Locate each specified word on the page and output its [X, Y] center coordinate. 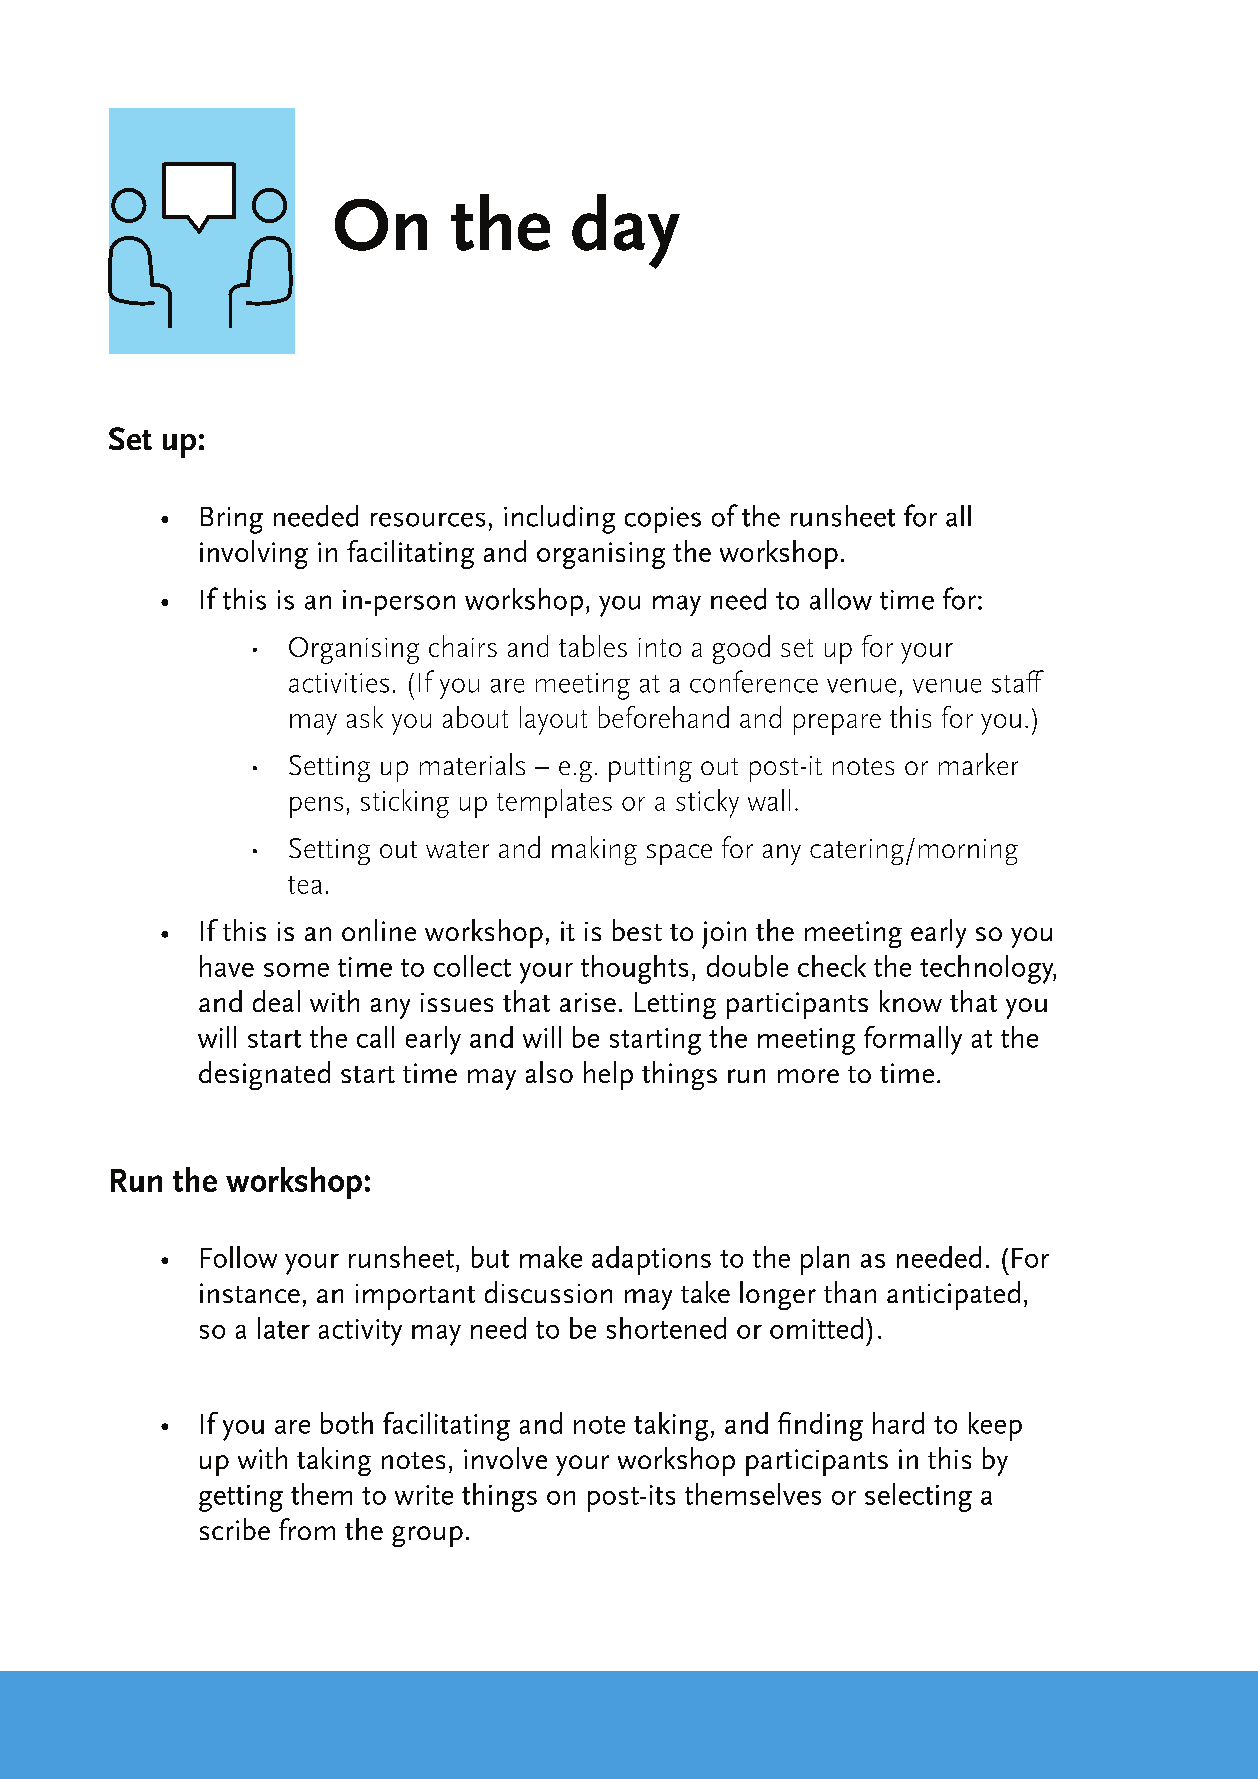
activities [339, 683]
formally [913, 1040]
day [626, 231]
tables [593, 646]
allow [841, 599]
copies [663, 520]
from [307, 1529]
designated [264, 1075]
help [608, 1075]
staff [1018, 681]
